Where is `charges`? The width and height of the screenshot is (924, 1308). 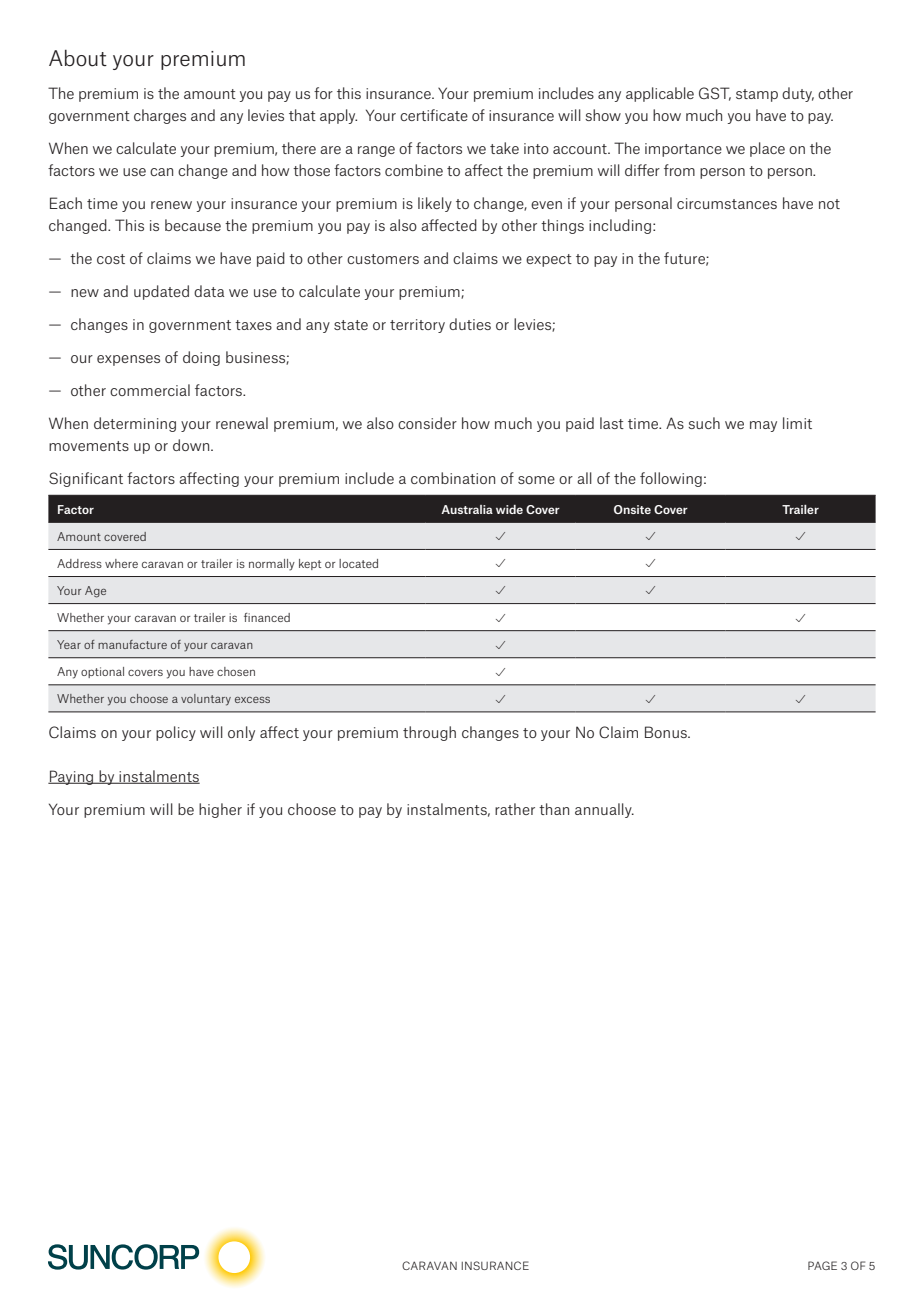 charges is located at coordinates (160, 116).
